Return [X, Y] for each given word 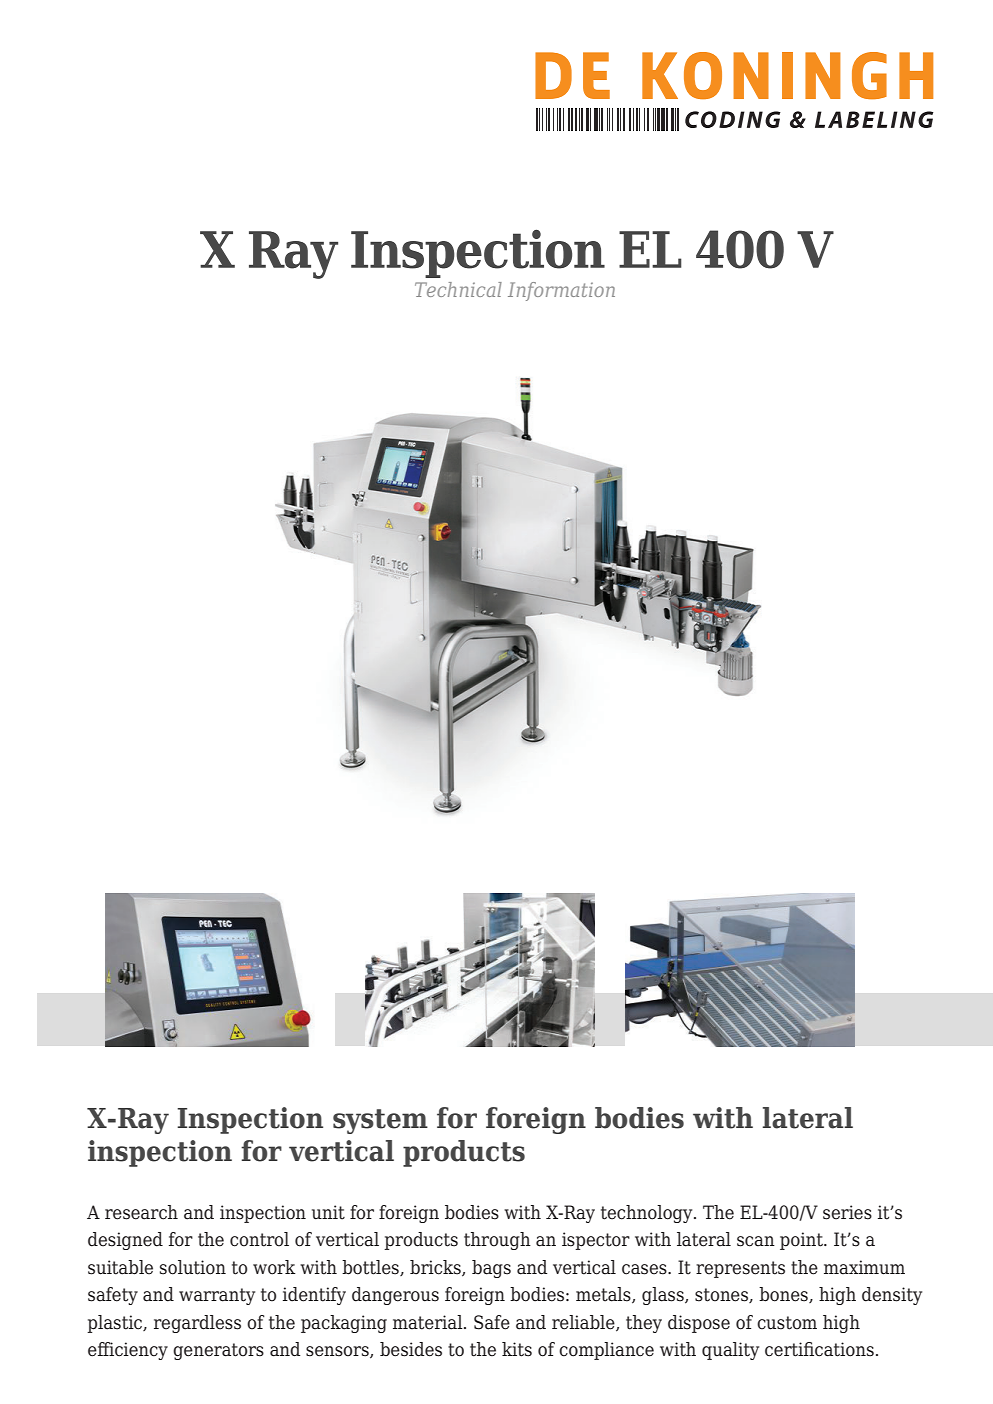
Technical [458, 289]
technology [648, 1214]
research [141, 1212]
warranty [217, 1296]
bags [491, 1269]
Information [561, 291]
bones [784, 1295]
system [380, 1121]
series [847, 1212]
